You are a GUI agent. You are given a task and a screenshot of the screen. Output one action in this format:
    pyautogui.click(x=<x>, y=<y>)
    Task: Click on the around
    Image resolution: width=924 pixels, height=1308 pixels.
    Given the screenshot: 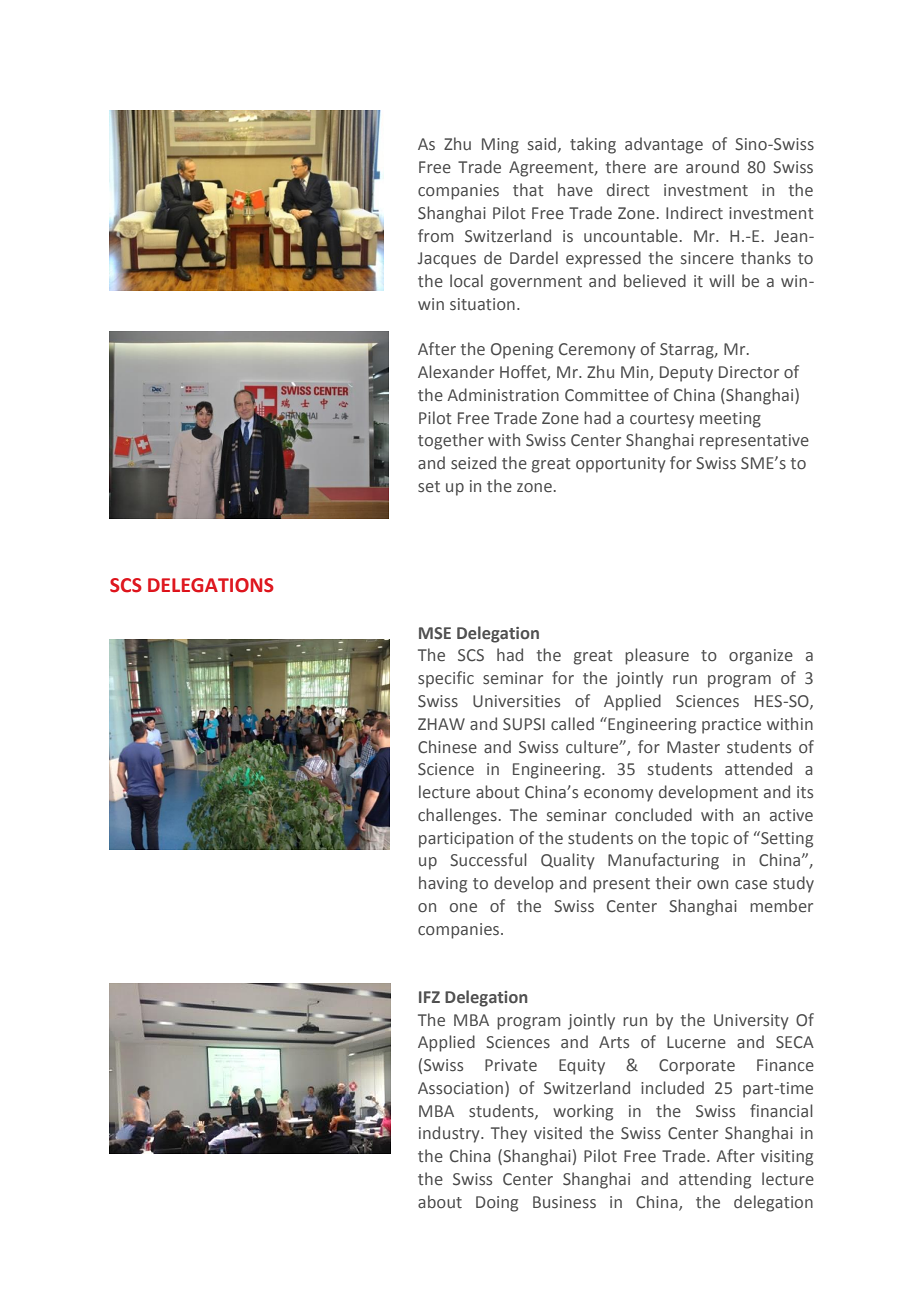 What is the action you would take?
    pyautogui.click(x=712, y=167)
